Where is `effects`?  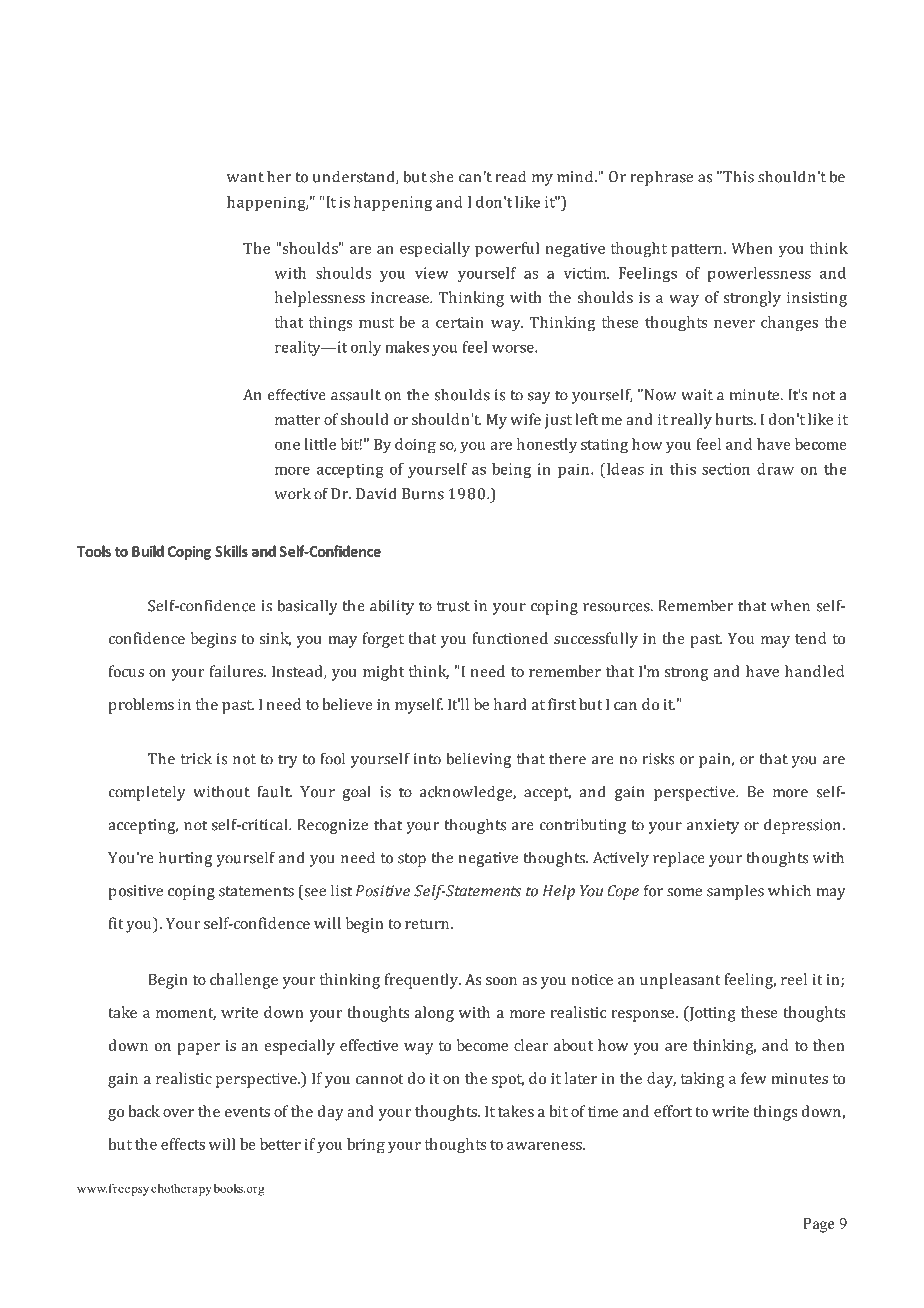 effects is located at coordinates (183, 1144).
